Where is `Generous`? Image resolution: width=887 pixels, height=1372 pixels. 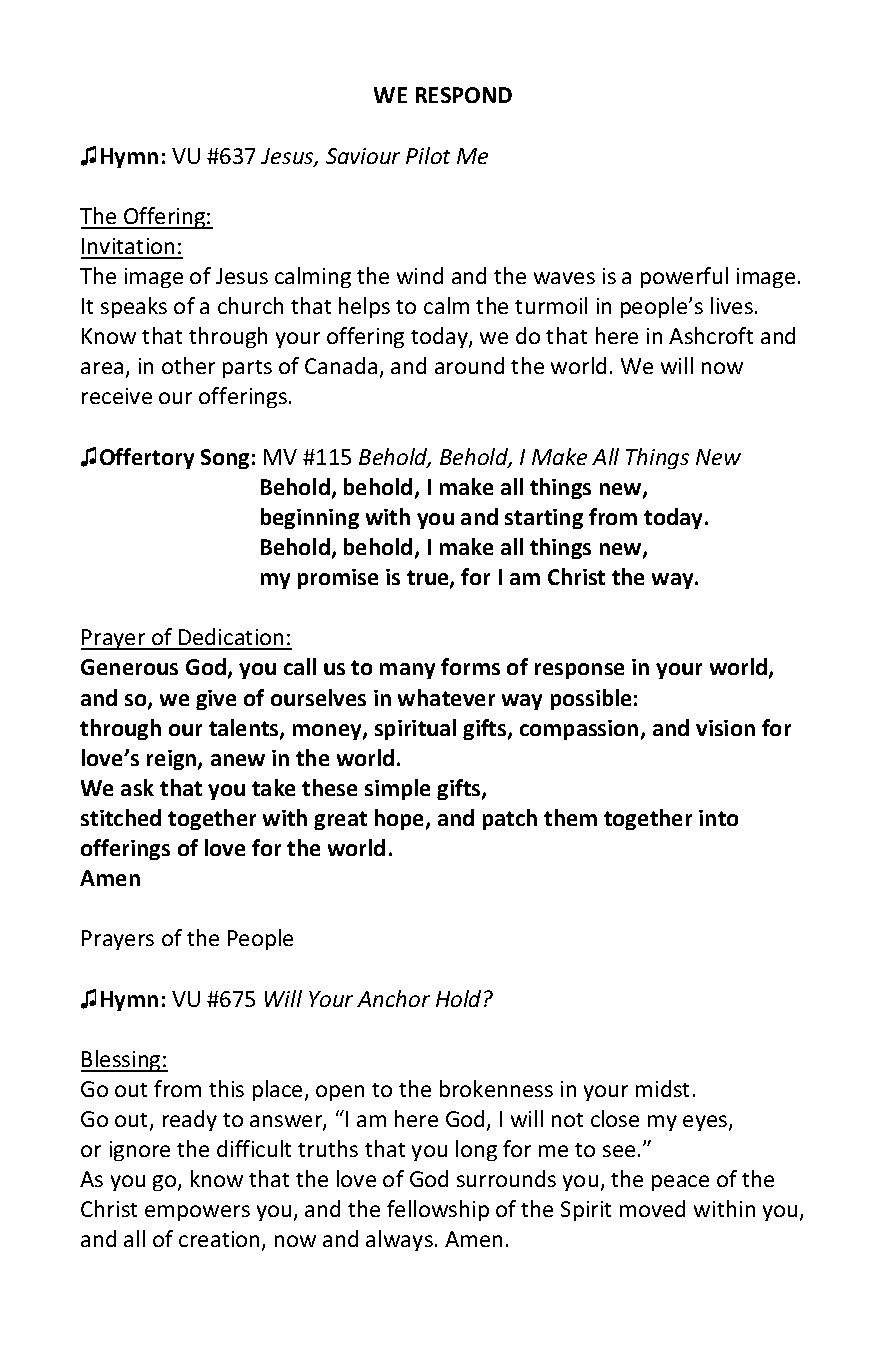 Generous is located at coordinates (129, 667).
